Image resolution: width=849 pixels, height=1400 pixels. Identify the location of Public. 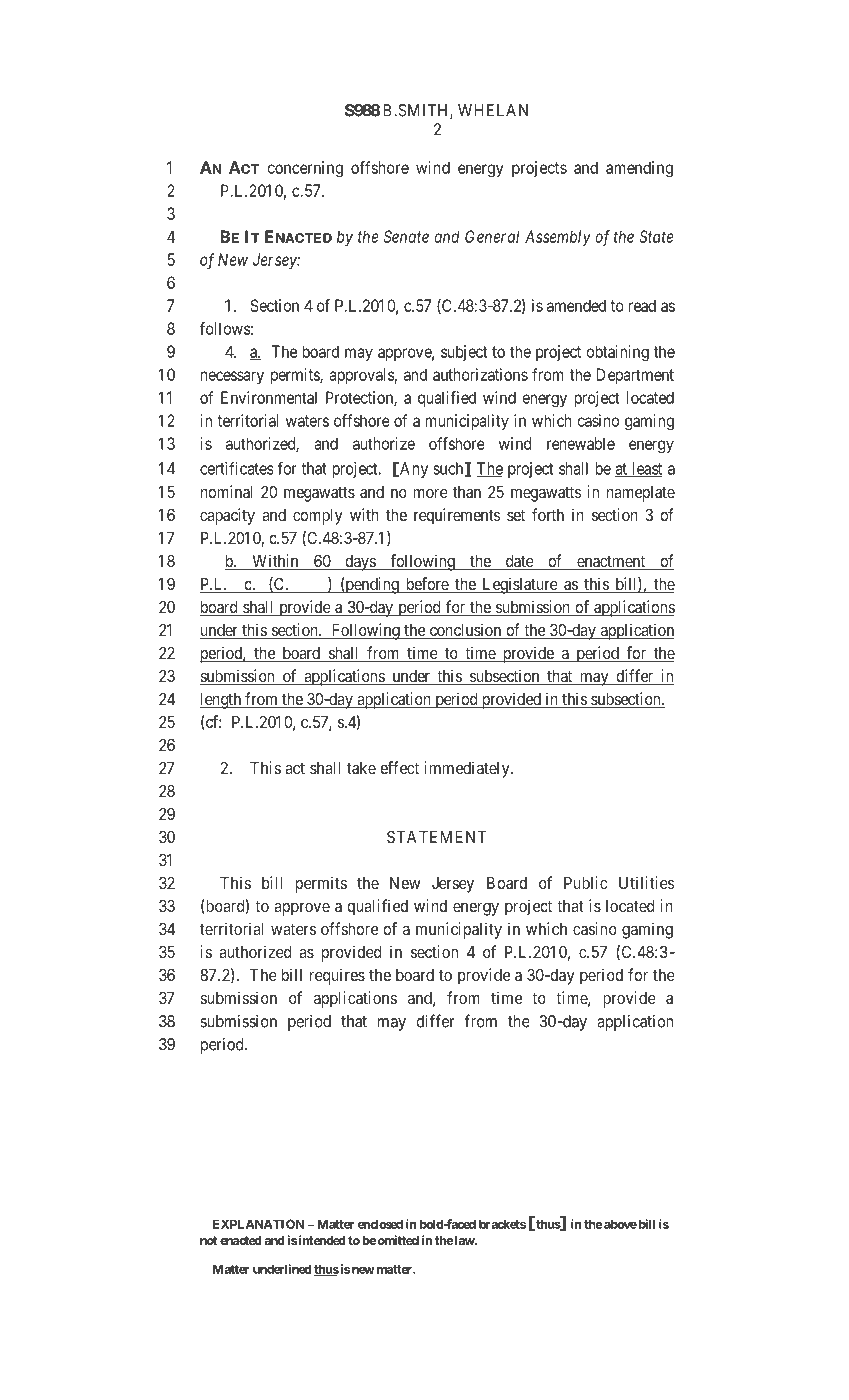
(585, 882).
